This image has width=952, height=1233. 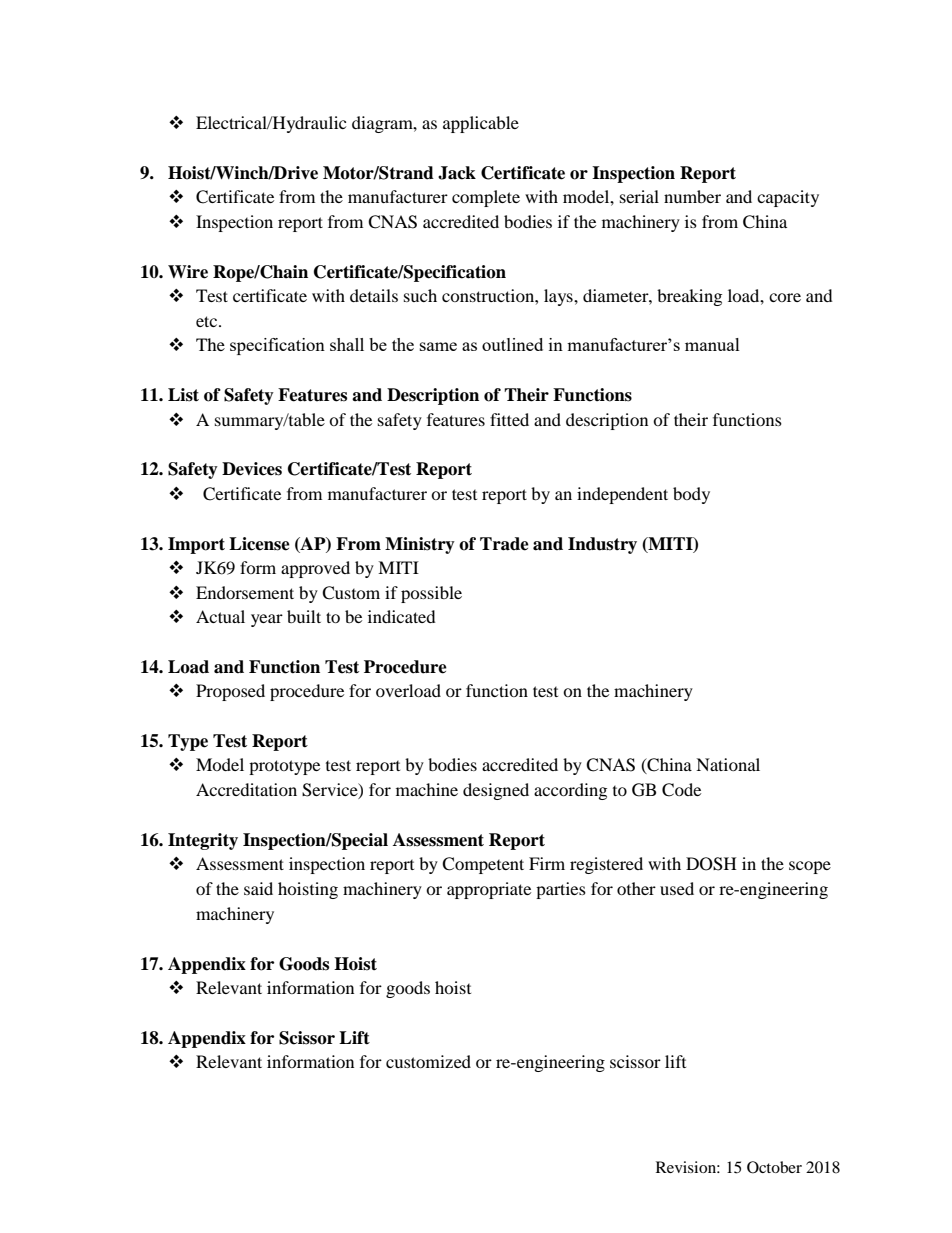 What do you see at coordinates (481, 124) in the image?
I see `applicable` at bounding box center [481, 124].
